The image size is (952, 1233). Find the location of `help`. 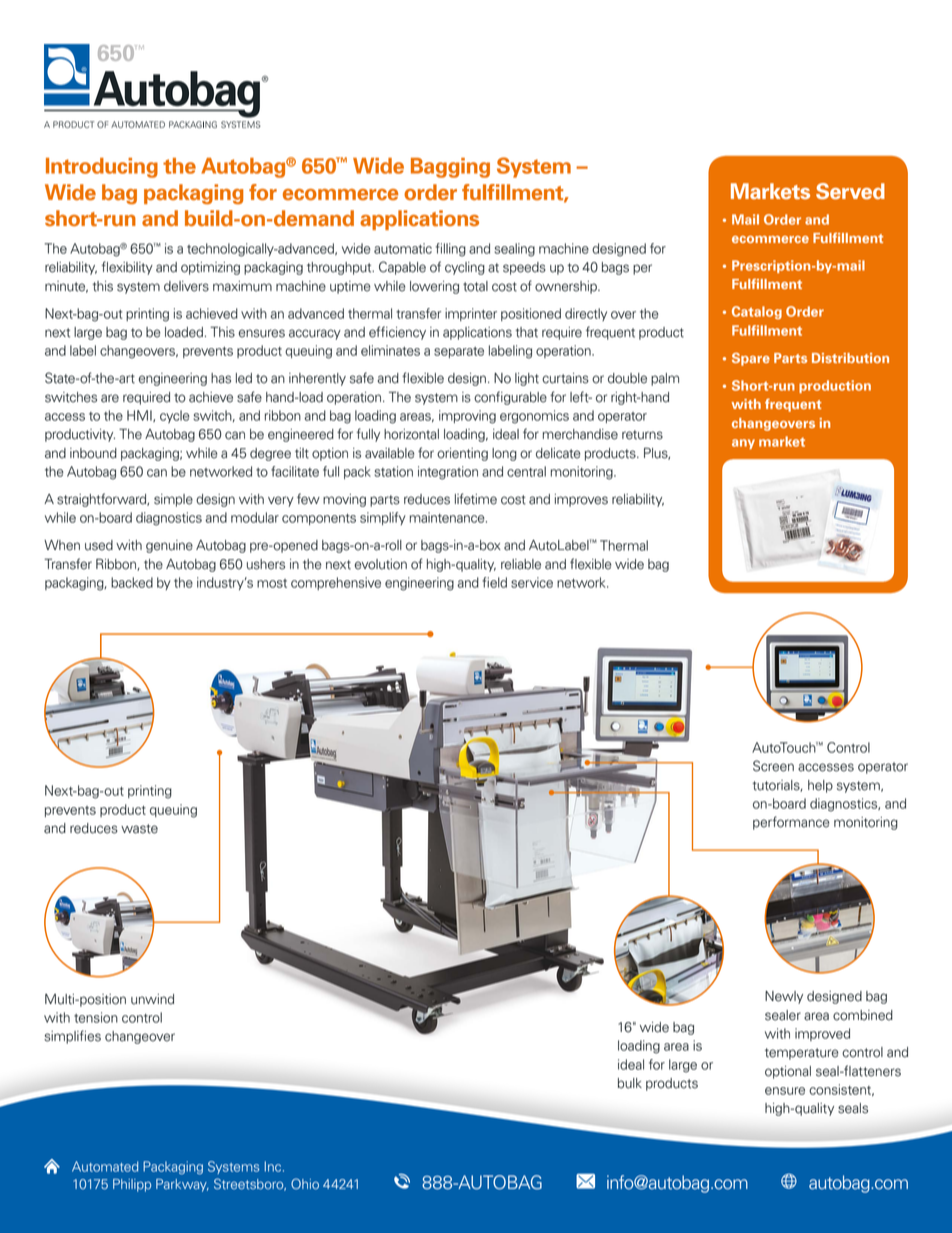

help is located at coordinates (820, 786).
